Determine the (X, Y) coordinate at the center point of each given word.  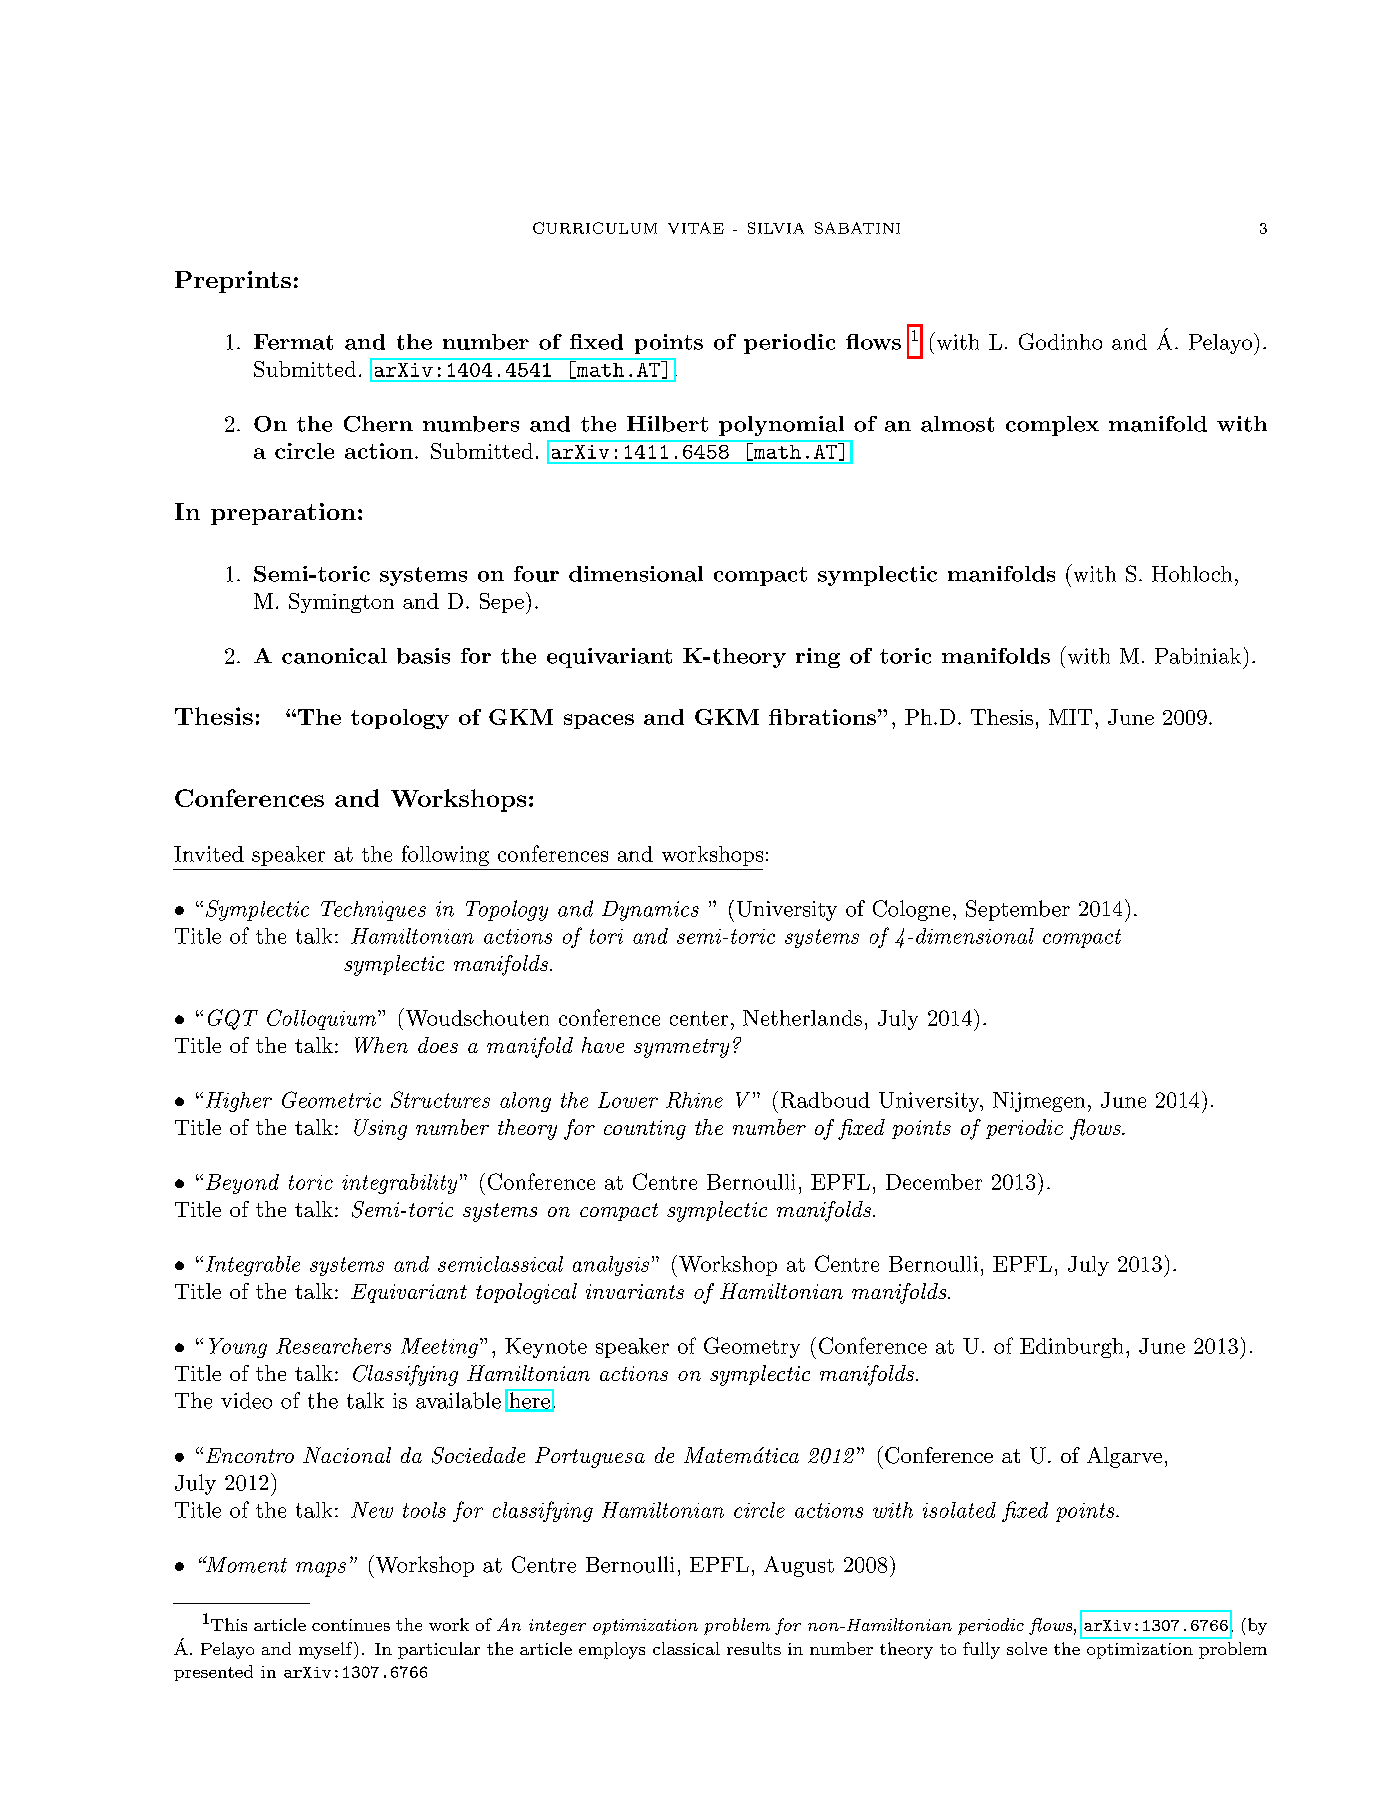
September (1018, 910)
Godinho (1060, 341)
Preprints (233, 282)
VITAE (696, 228)
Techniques (373, 911)
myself (327, 1650)
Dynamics (650, 911)
